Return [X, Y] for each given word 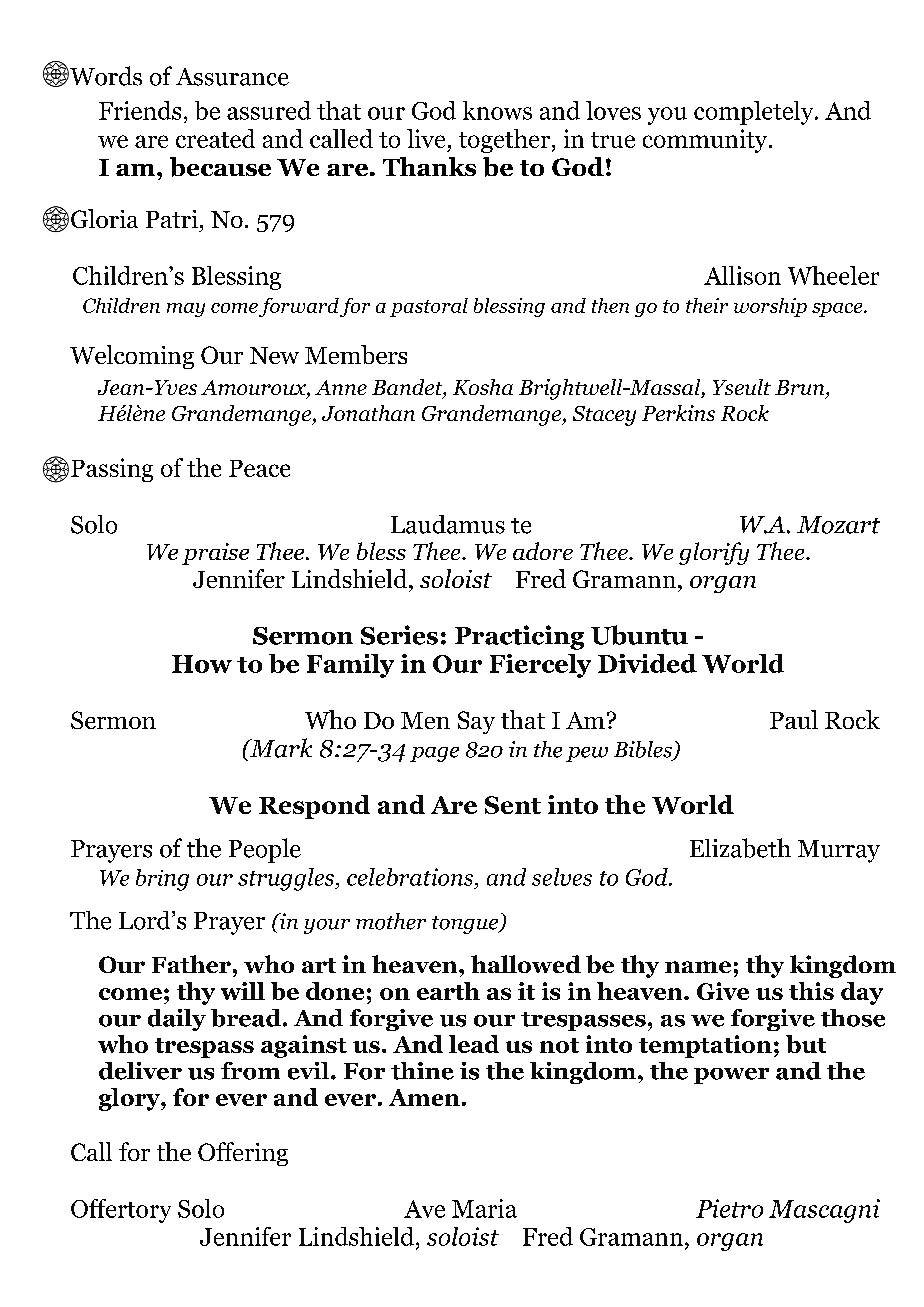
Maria [484, 1208]
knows [497, 110]
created [215, 138]
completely [755, 113]
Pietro [729, 1208]
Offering [243, 1154]
